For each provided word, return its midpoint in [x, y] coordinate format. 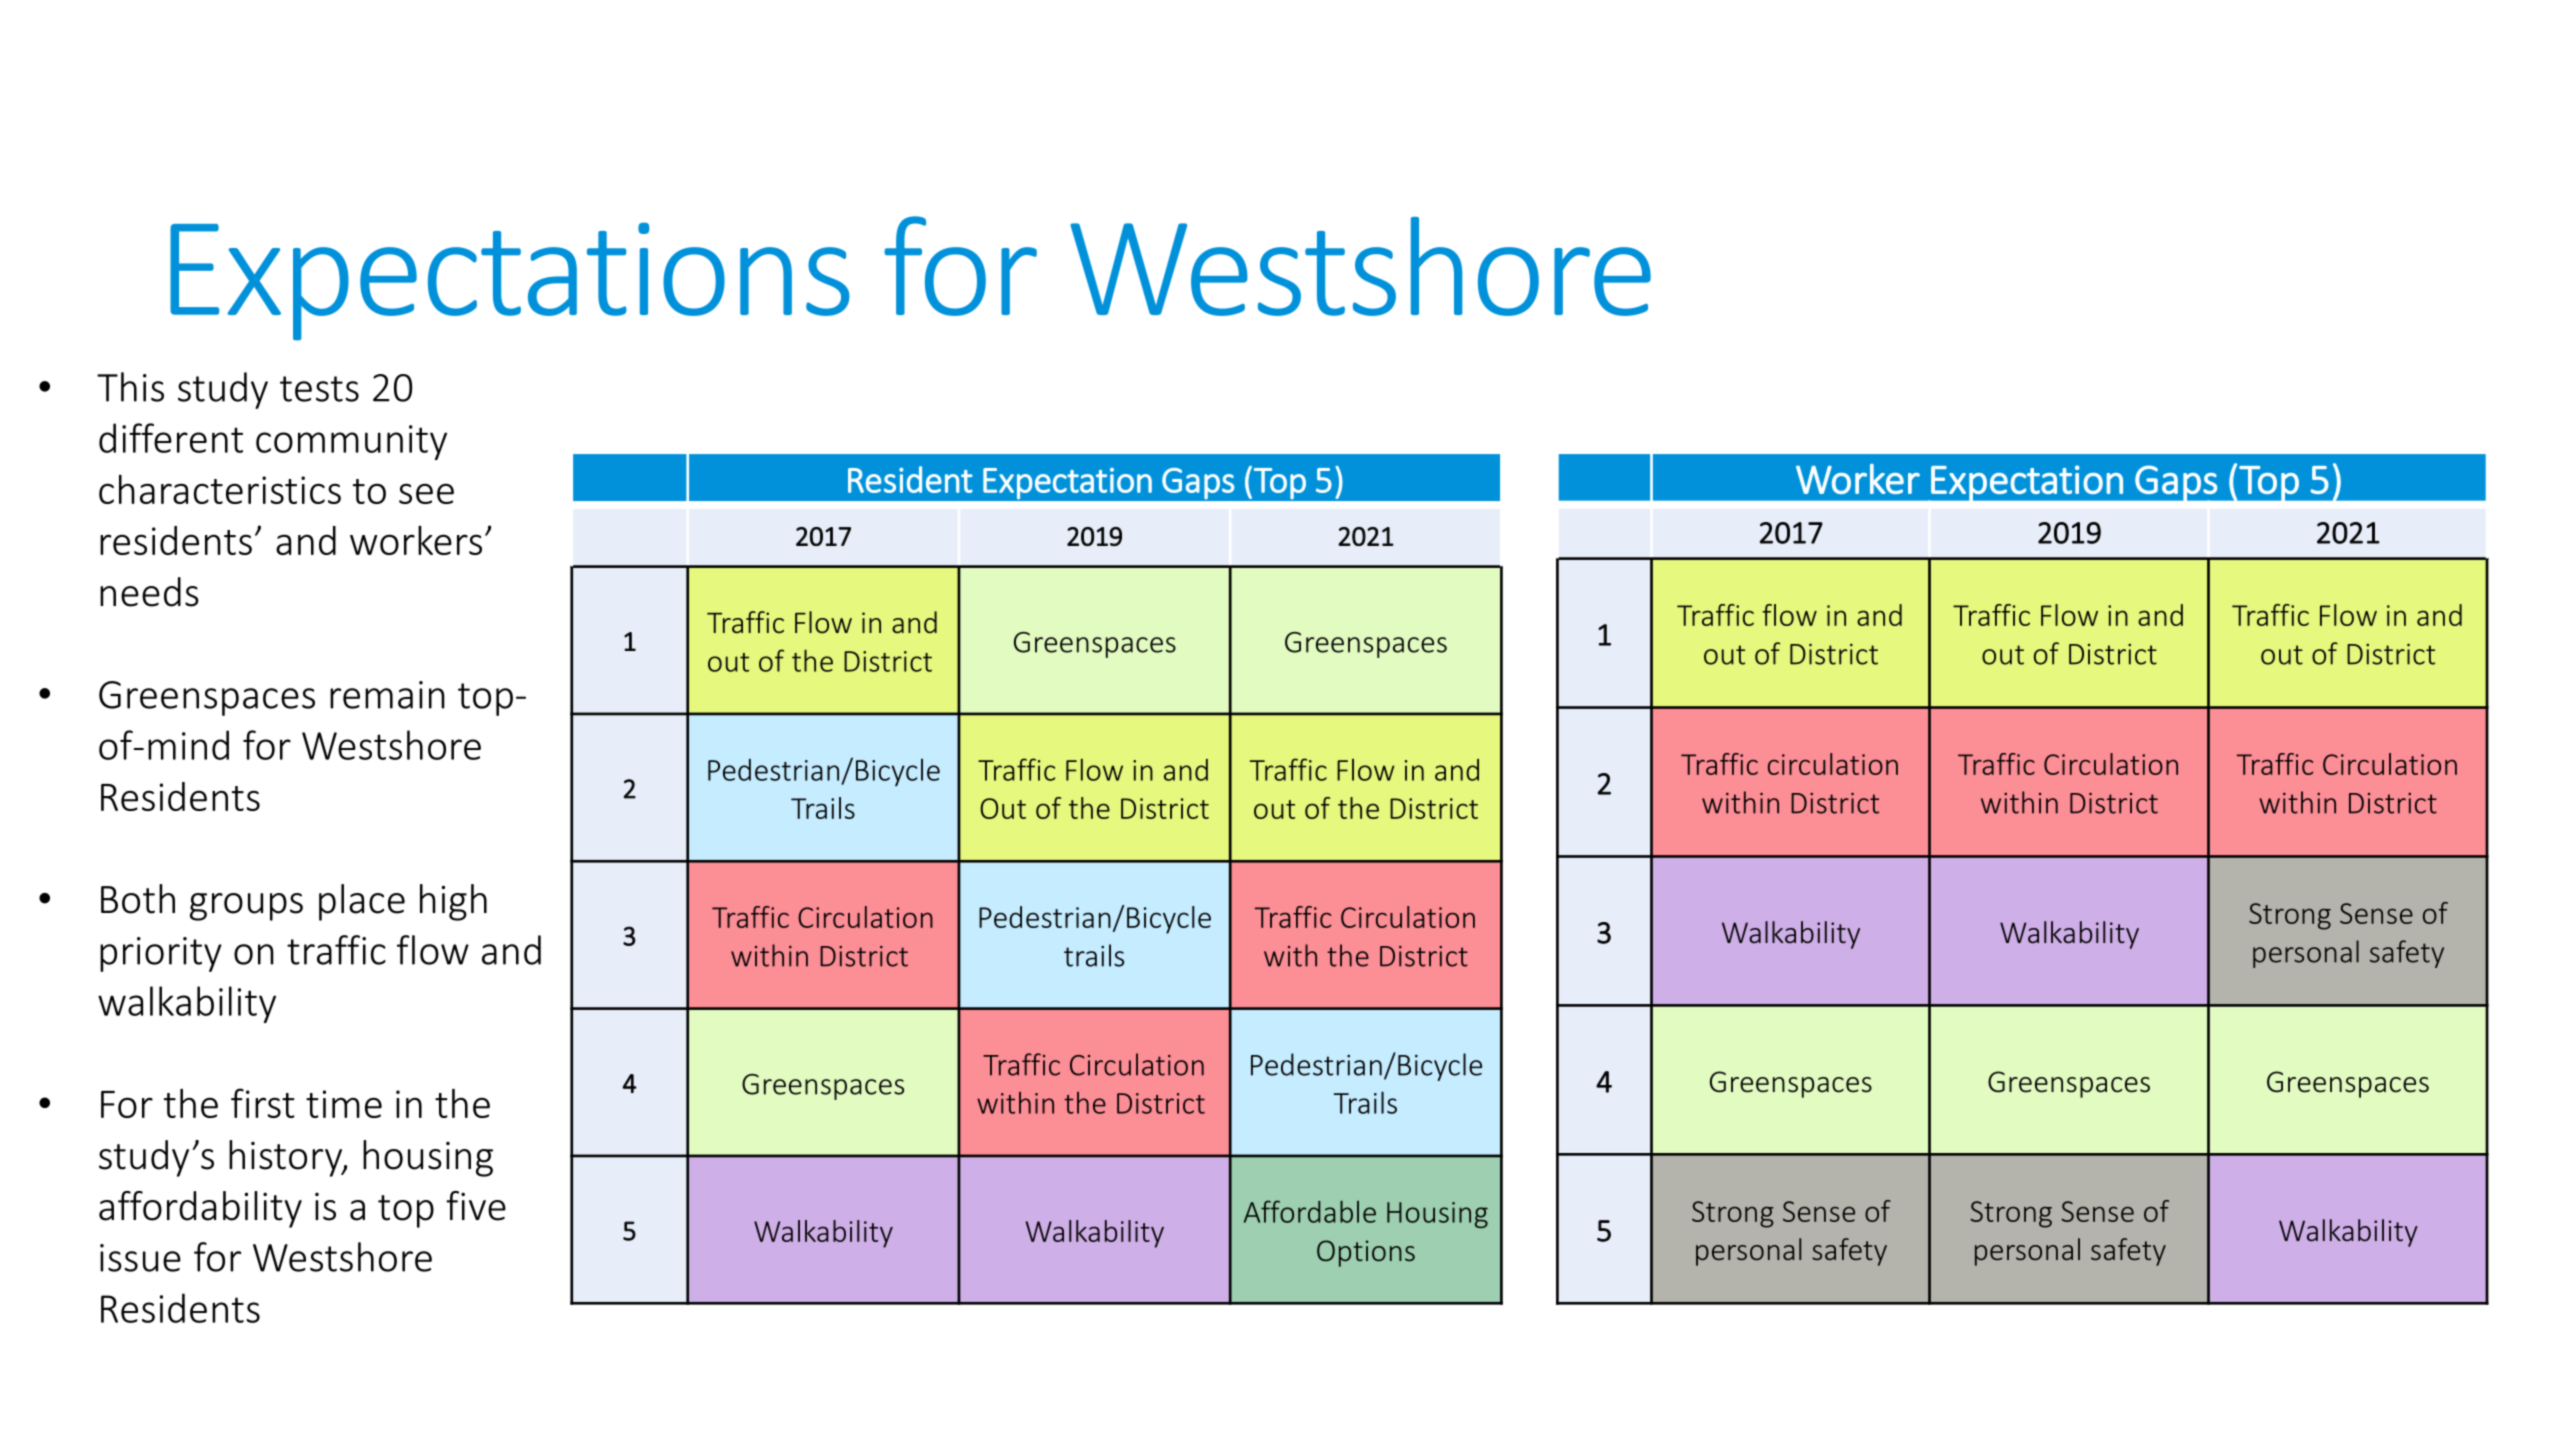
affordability [200, 1209]
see [426, 493]
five [476, 1206]
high [453, 902]
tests [319, 389]
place [362, 902]
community [351, 442]
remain [387, 695]
